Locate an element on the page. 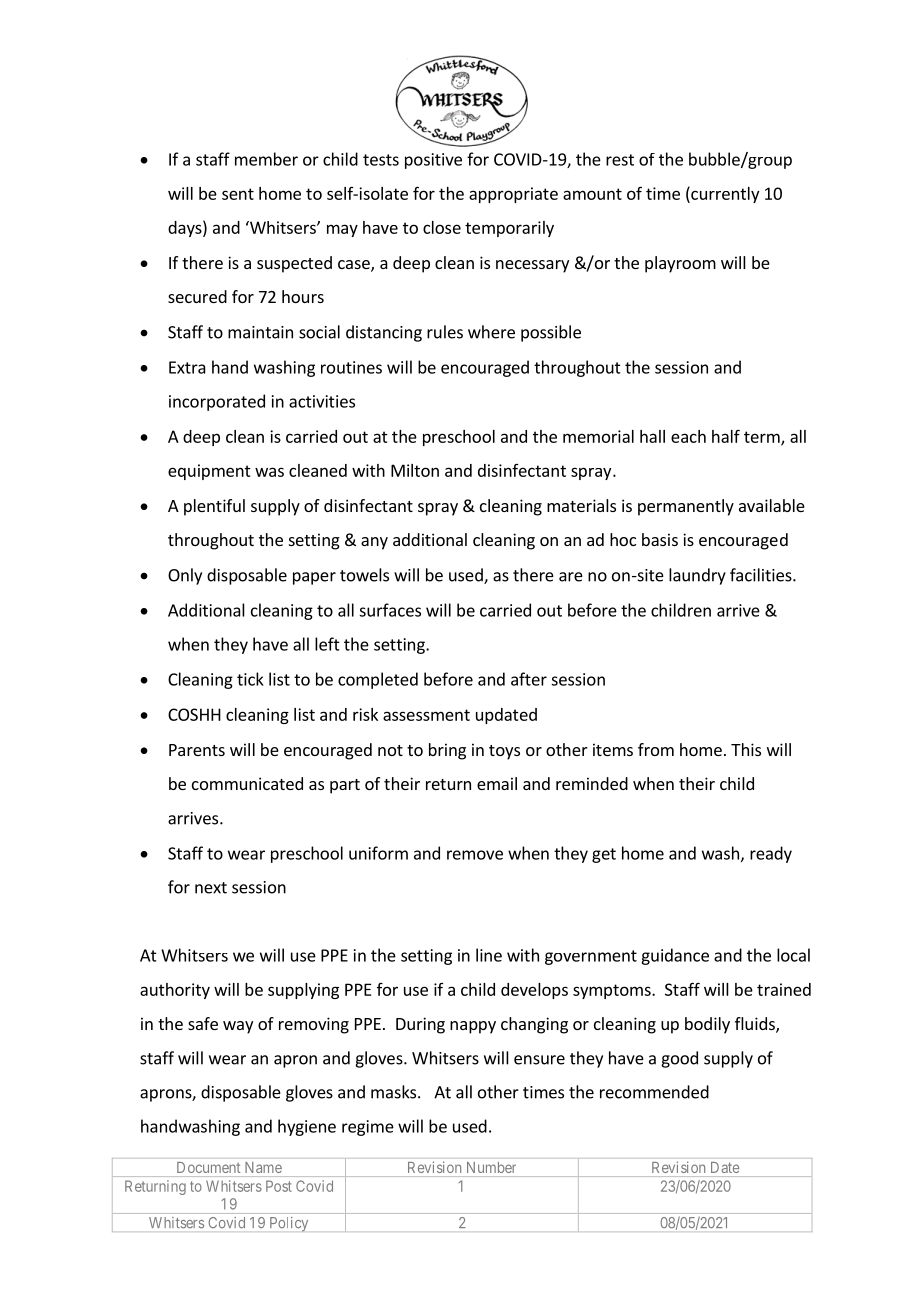  Post is located at coordinates (279, 1186).
